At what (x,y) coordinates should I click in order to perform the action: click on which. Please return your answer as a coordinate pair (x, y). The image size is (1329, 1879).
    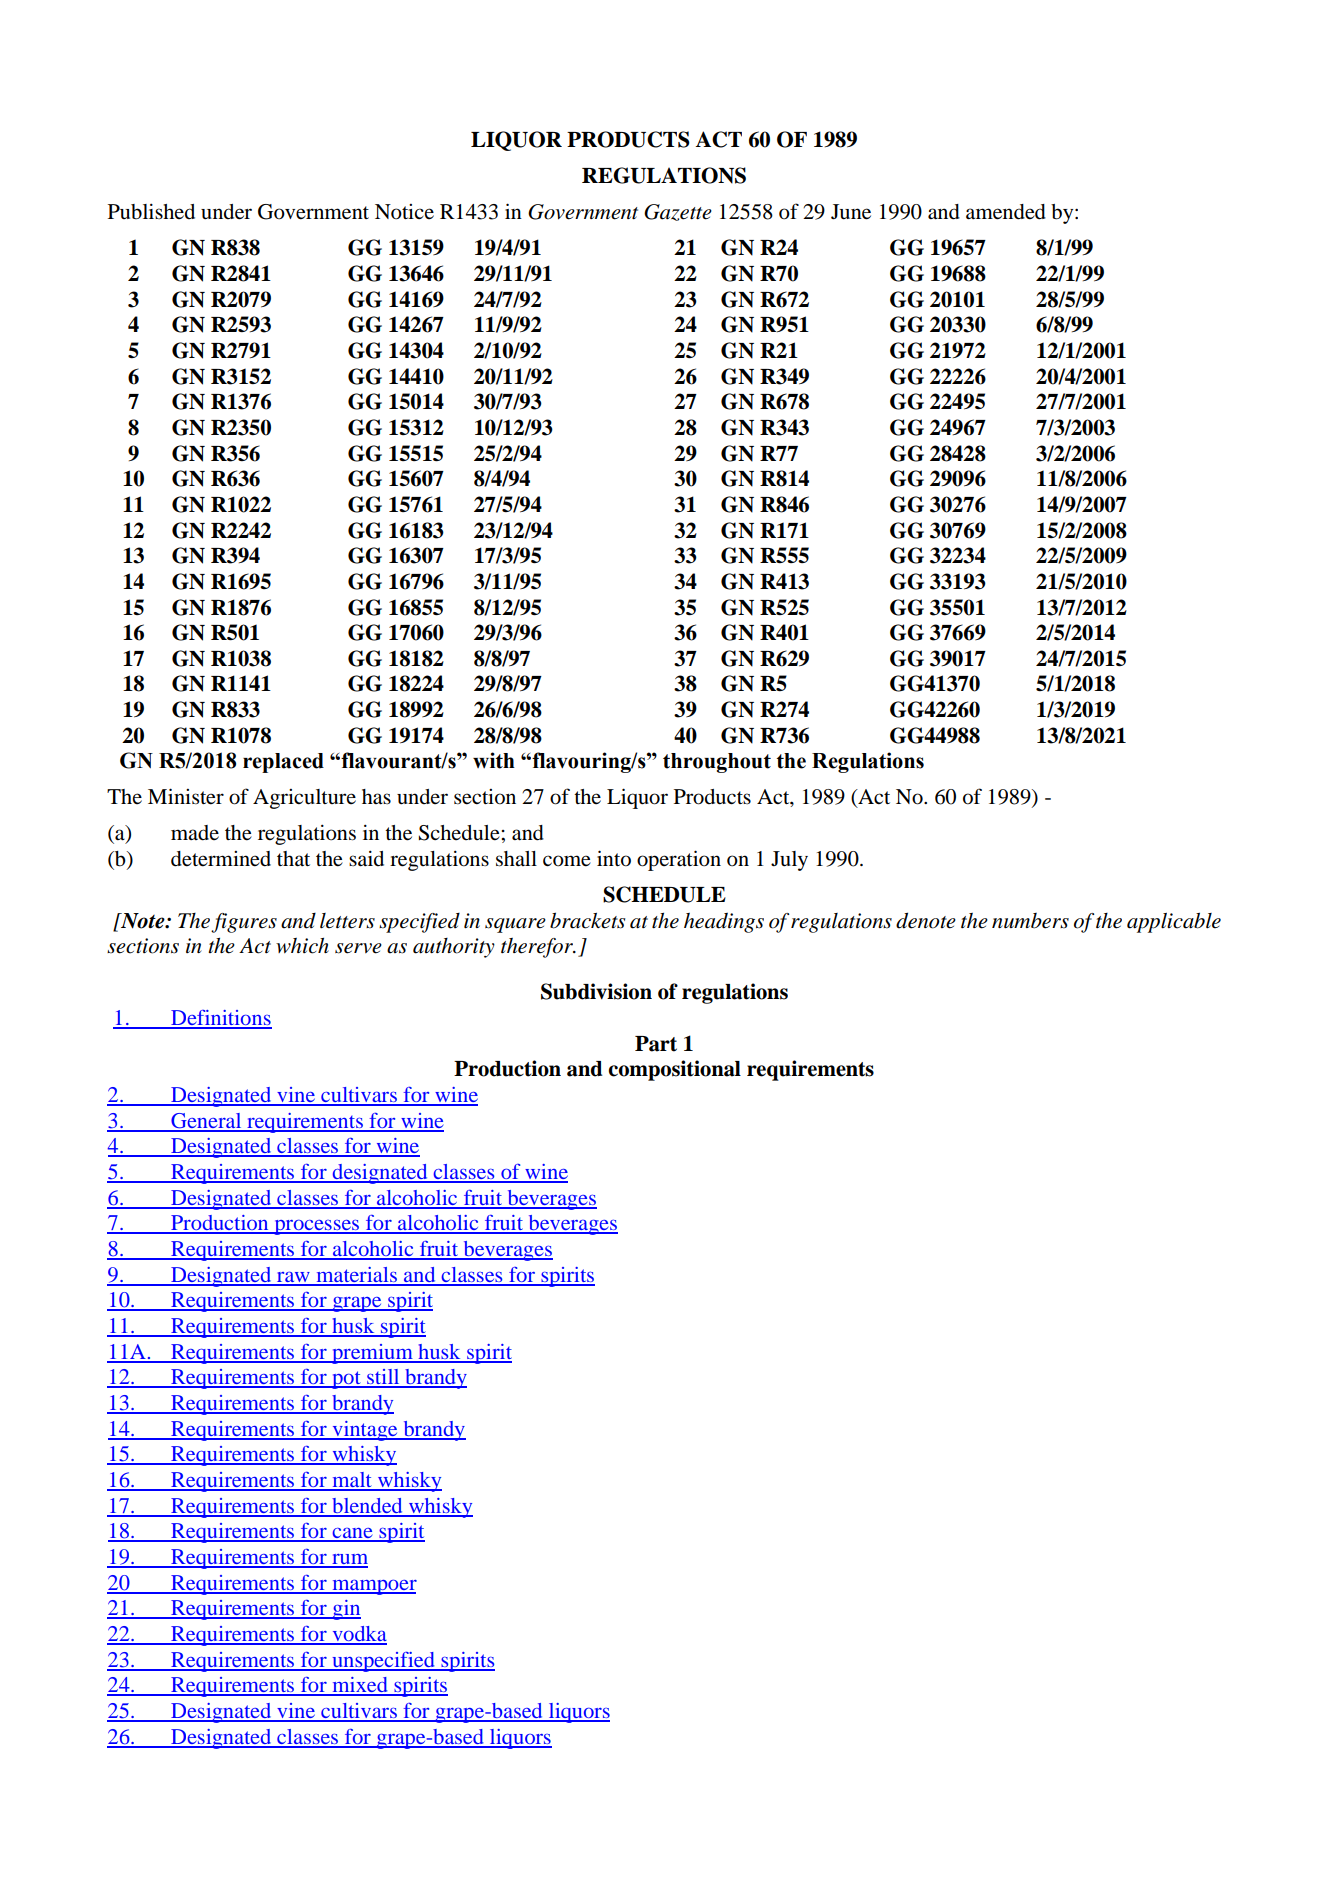
    Looking at the image, I should click on (302, 946).
